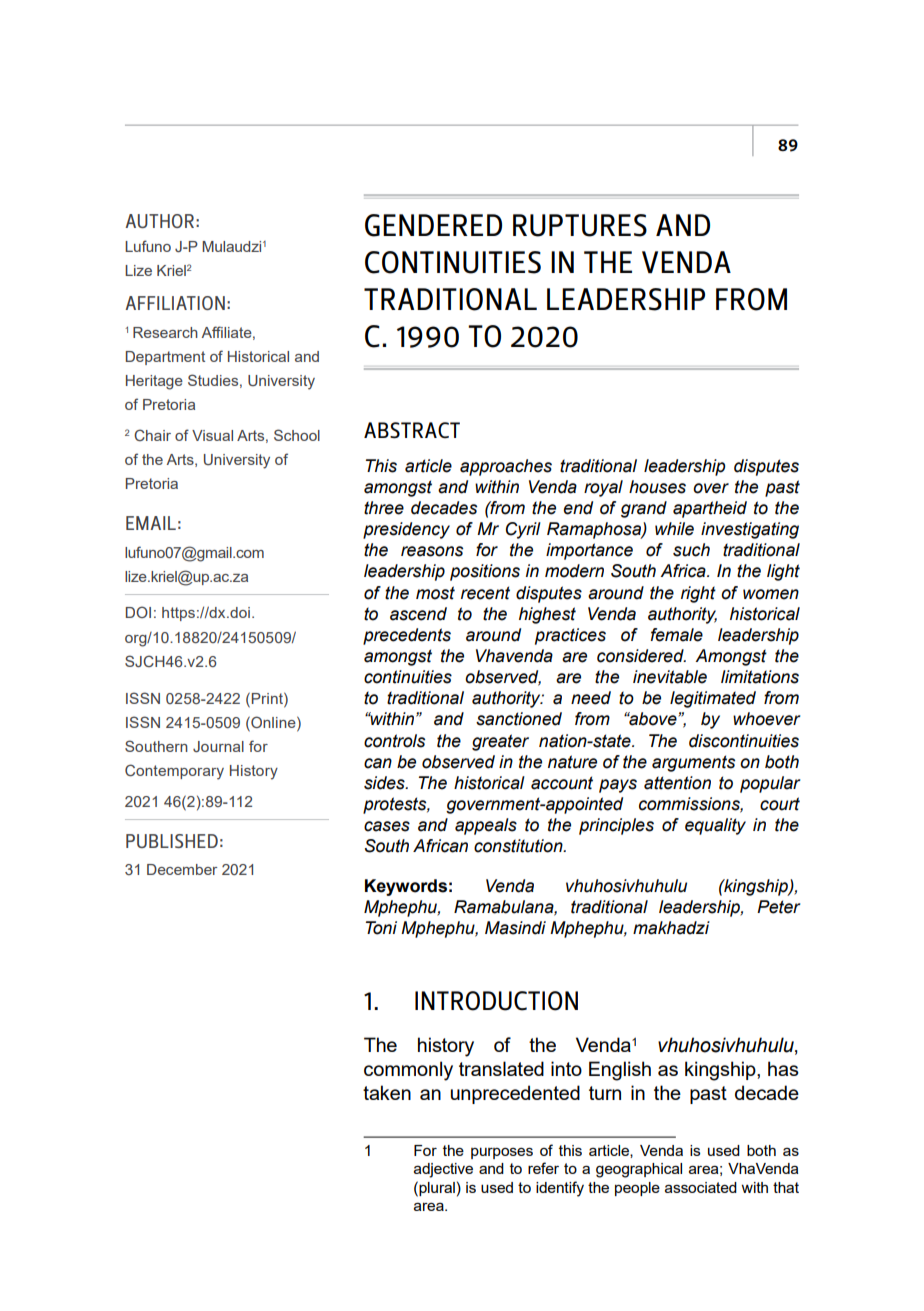 Image resolution: width=924 pixels, height=1311 pixels. I want to click on RUPTURES, so click(580, 225).
